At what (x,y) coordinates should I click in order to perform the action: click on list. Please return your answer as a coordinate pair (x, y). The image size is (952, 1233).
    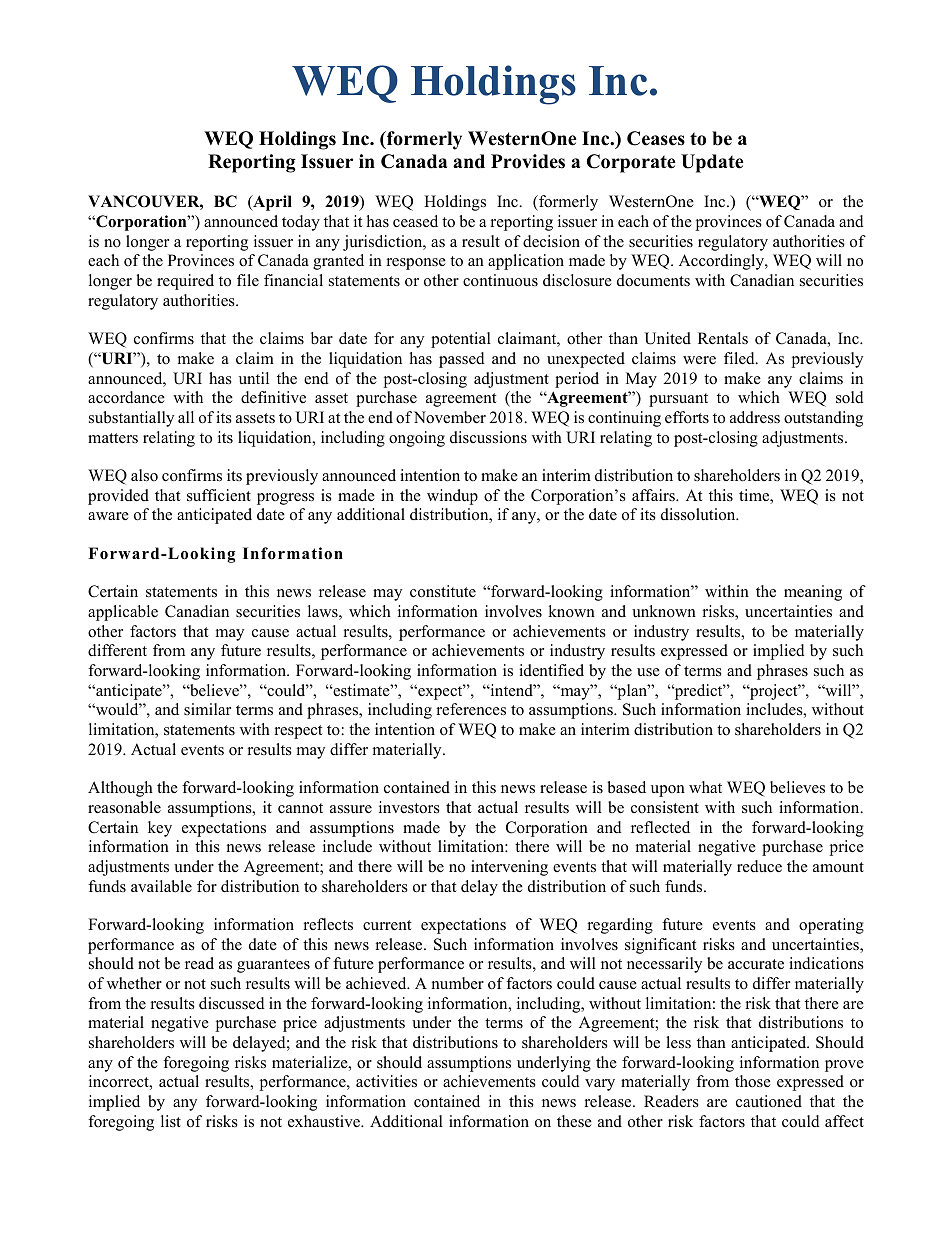
    Looking at the image, I should click on (171, 1121).
